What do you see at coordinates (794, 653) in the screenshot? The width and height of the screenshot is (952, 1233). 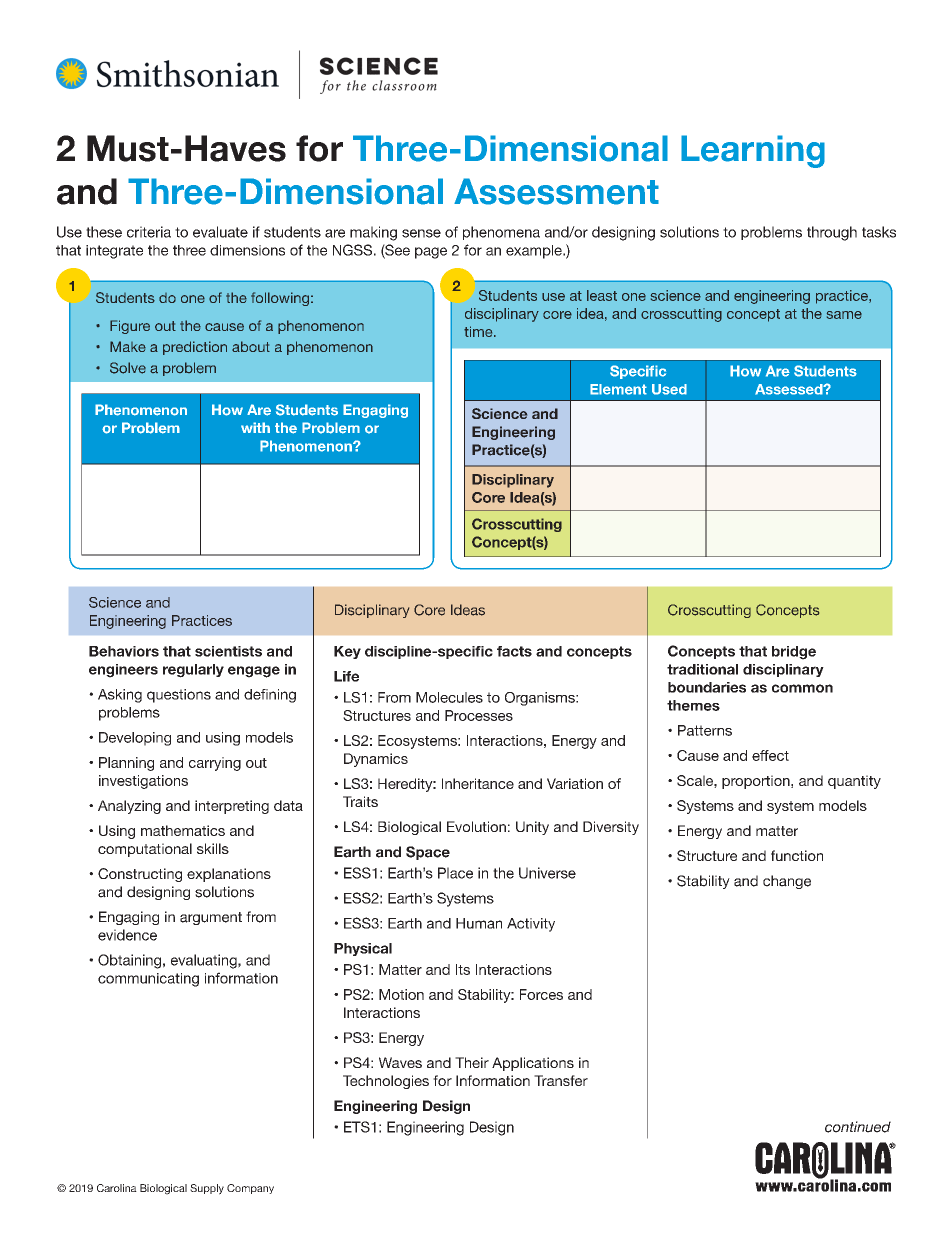 I see `bridge` at bounding box center [794, 653].
